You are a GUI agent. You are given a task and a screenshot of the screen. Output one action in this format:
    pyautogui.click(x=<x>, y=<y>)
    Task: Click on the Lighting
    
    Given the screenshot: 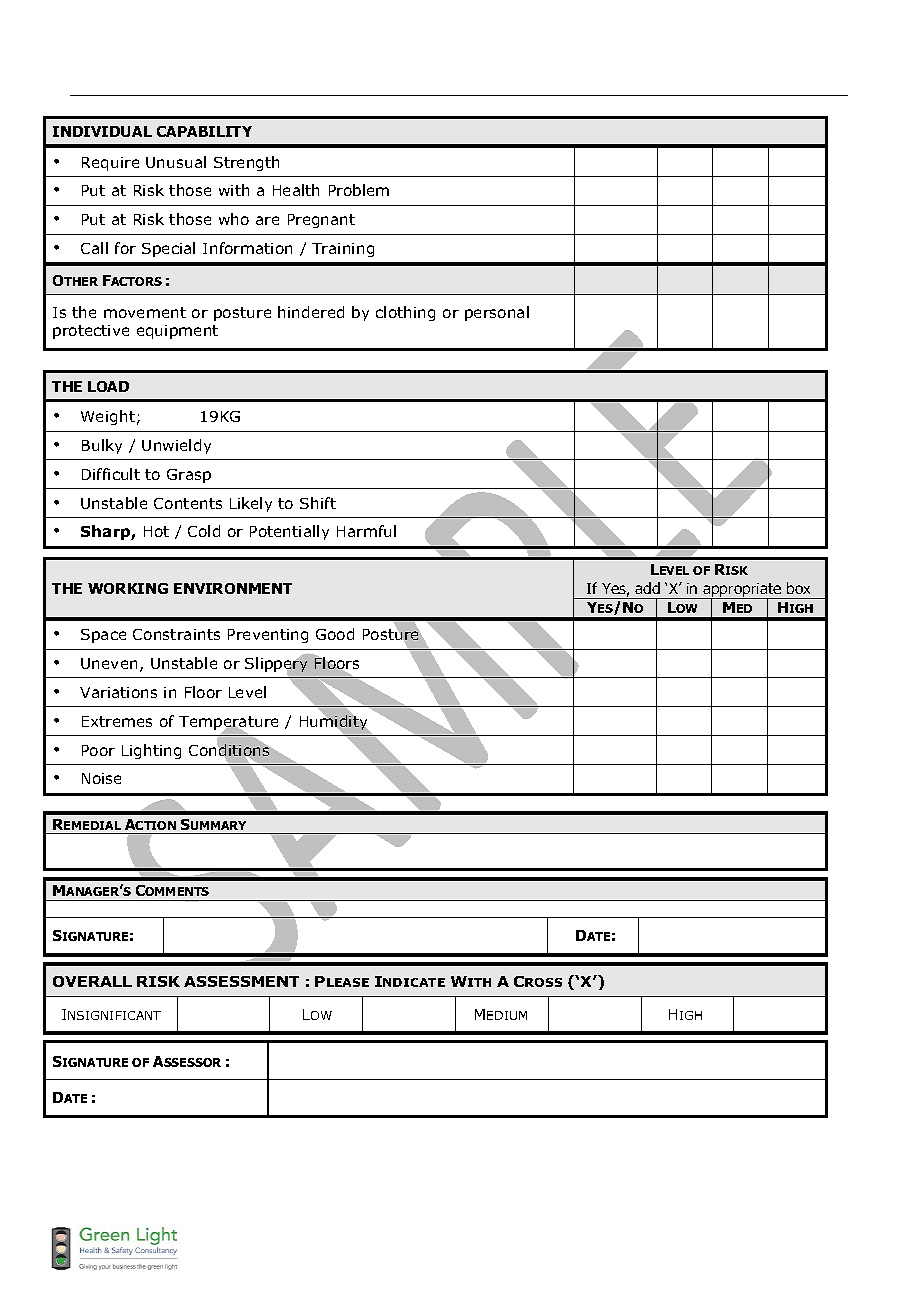 What is the action you would take?
    pyautogui.click(x=151, y=751)
